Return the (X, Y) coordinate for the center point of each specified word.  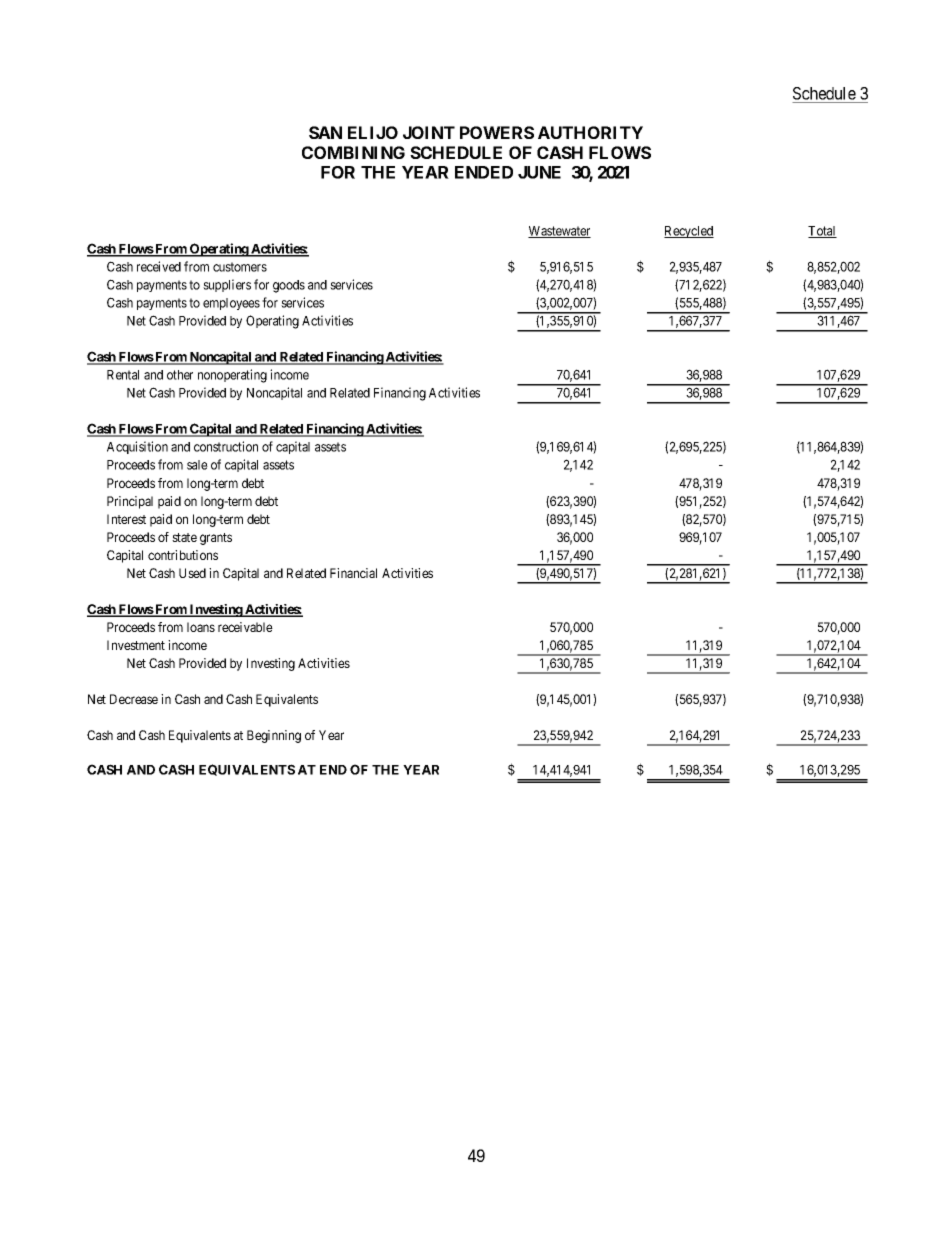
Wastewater (559, 232)
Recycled (689, 232)
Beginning (274, 736)
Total (822, 232)
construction (226, 446)
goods (289, 286)
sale (197, 465)
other (180, 375)
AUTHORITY (590, 132)
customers (240, 267)
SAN (325, 132)
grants (216, 539)
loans (201, 627)
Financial (353, 573)
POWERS (497, 132)
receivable (245, 627)
